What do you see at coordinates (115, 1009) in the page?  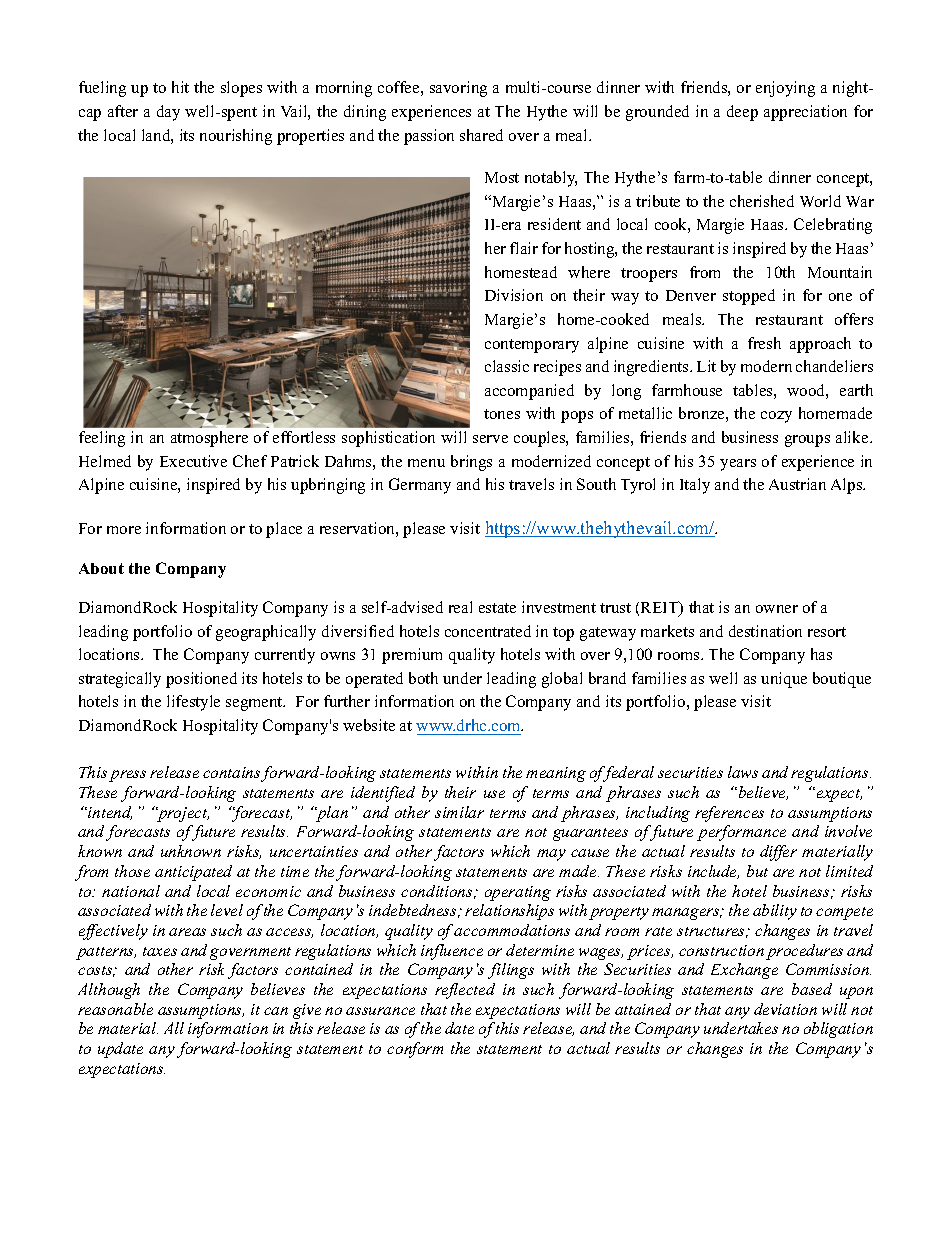 I see `reasonable` at bounding box center [115, 1009].
